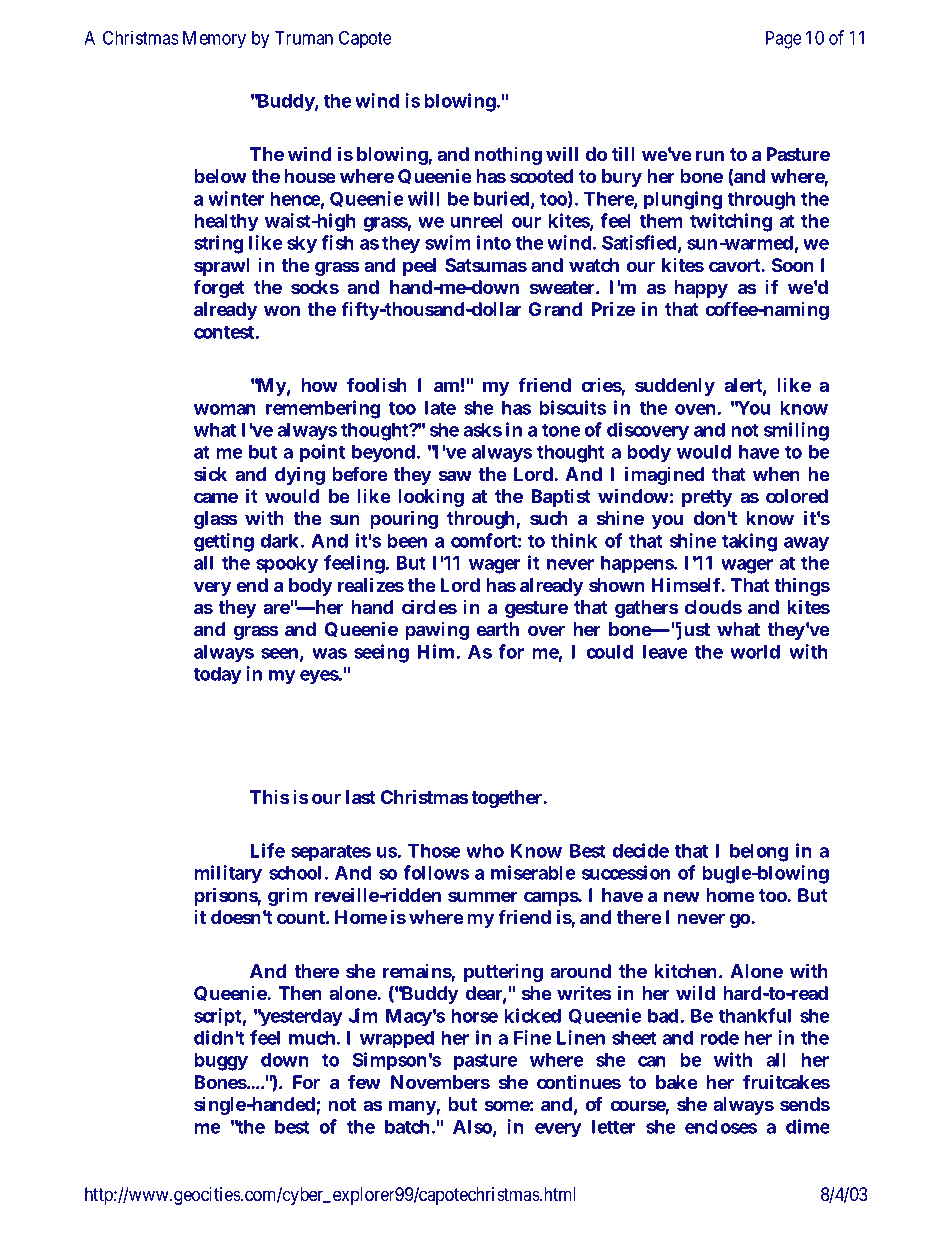 This screenshot has height=1233, width=952. Describe the element at coordinates (304, 38) in the screenshot. I see `Truman` at that location.
